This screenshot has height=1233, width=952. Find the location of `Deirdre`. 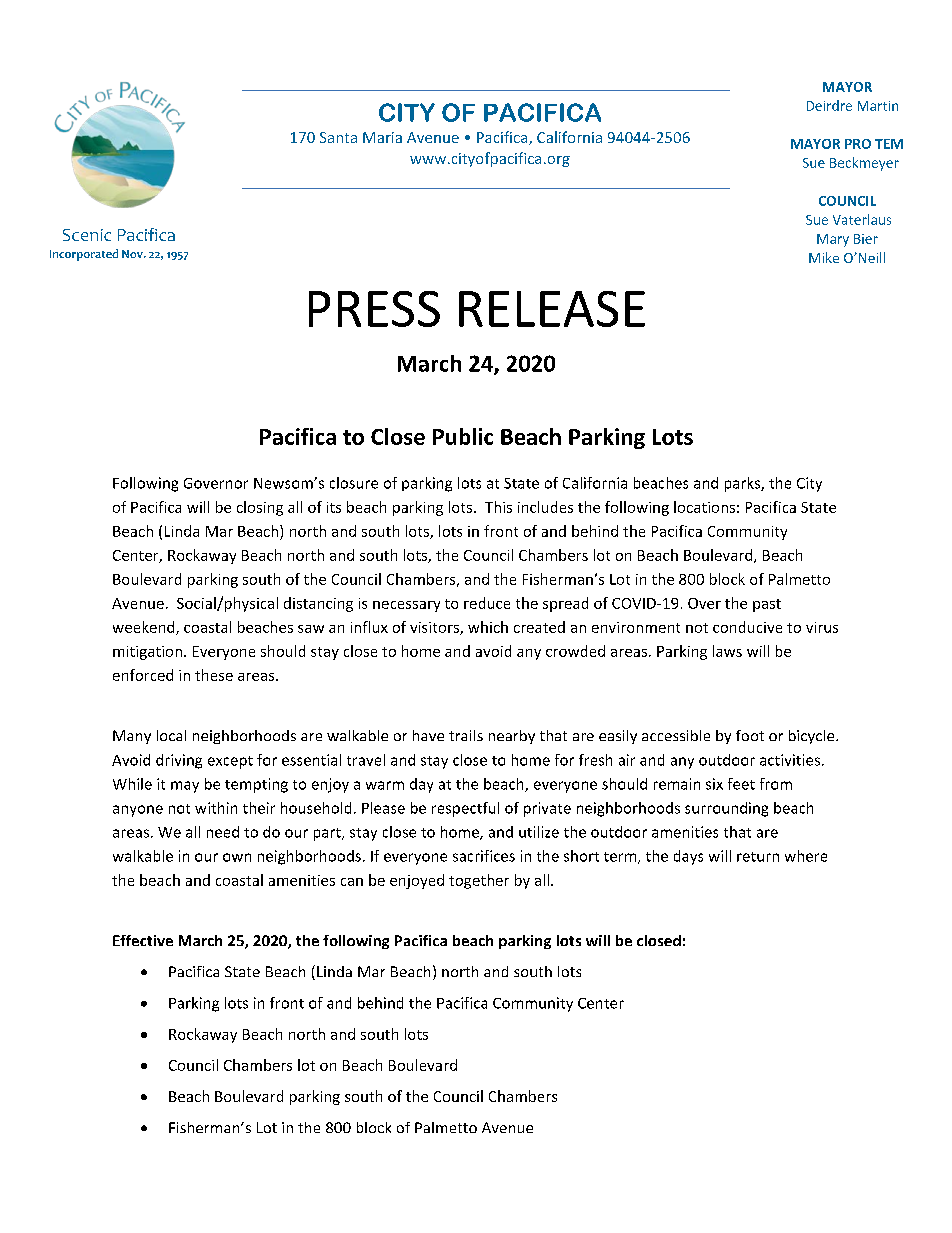

Deirdre is located at coordinates (829, 105).
